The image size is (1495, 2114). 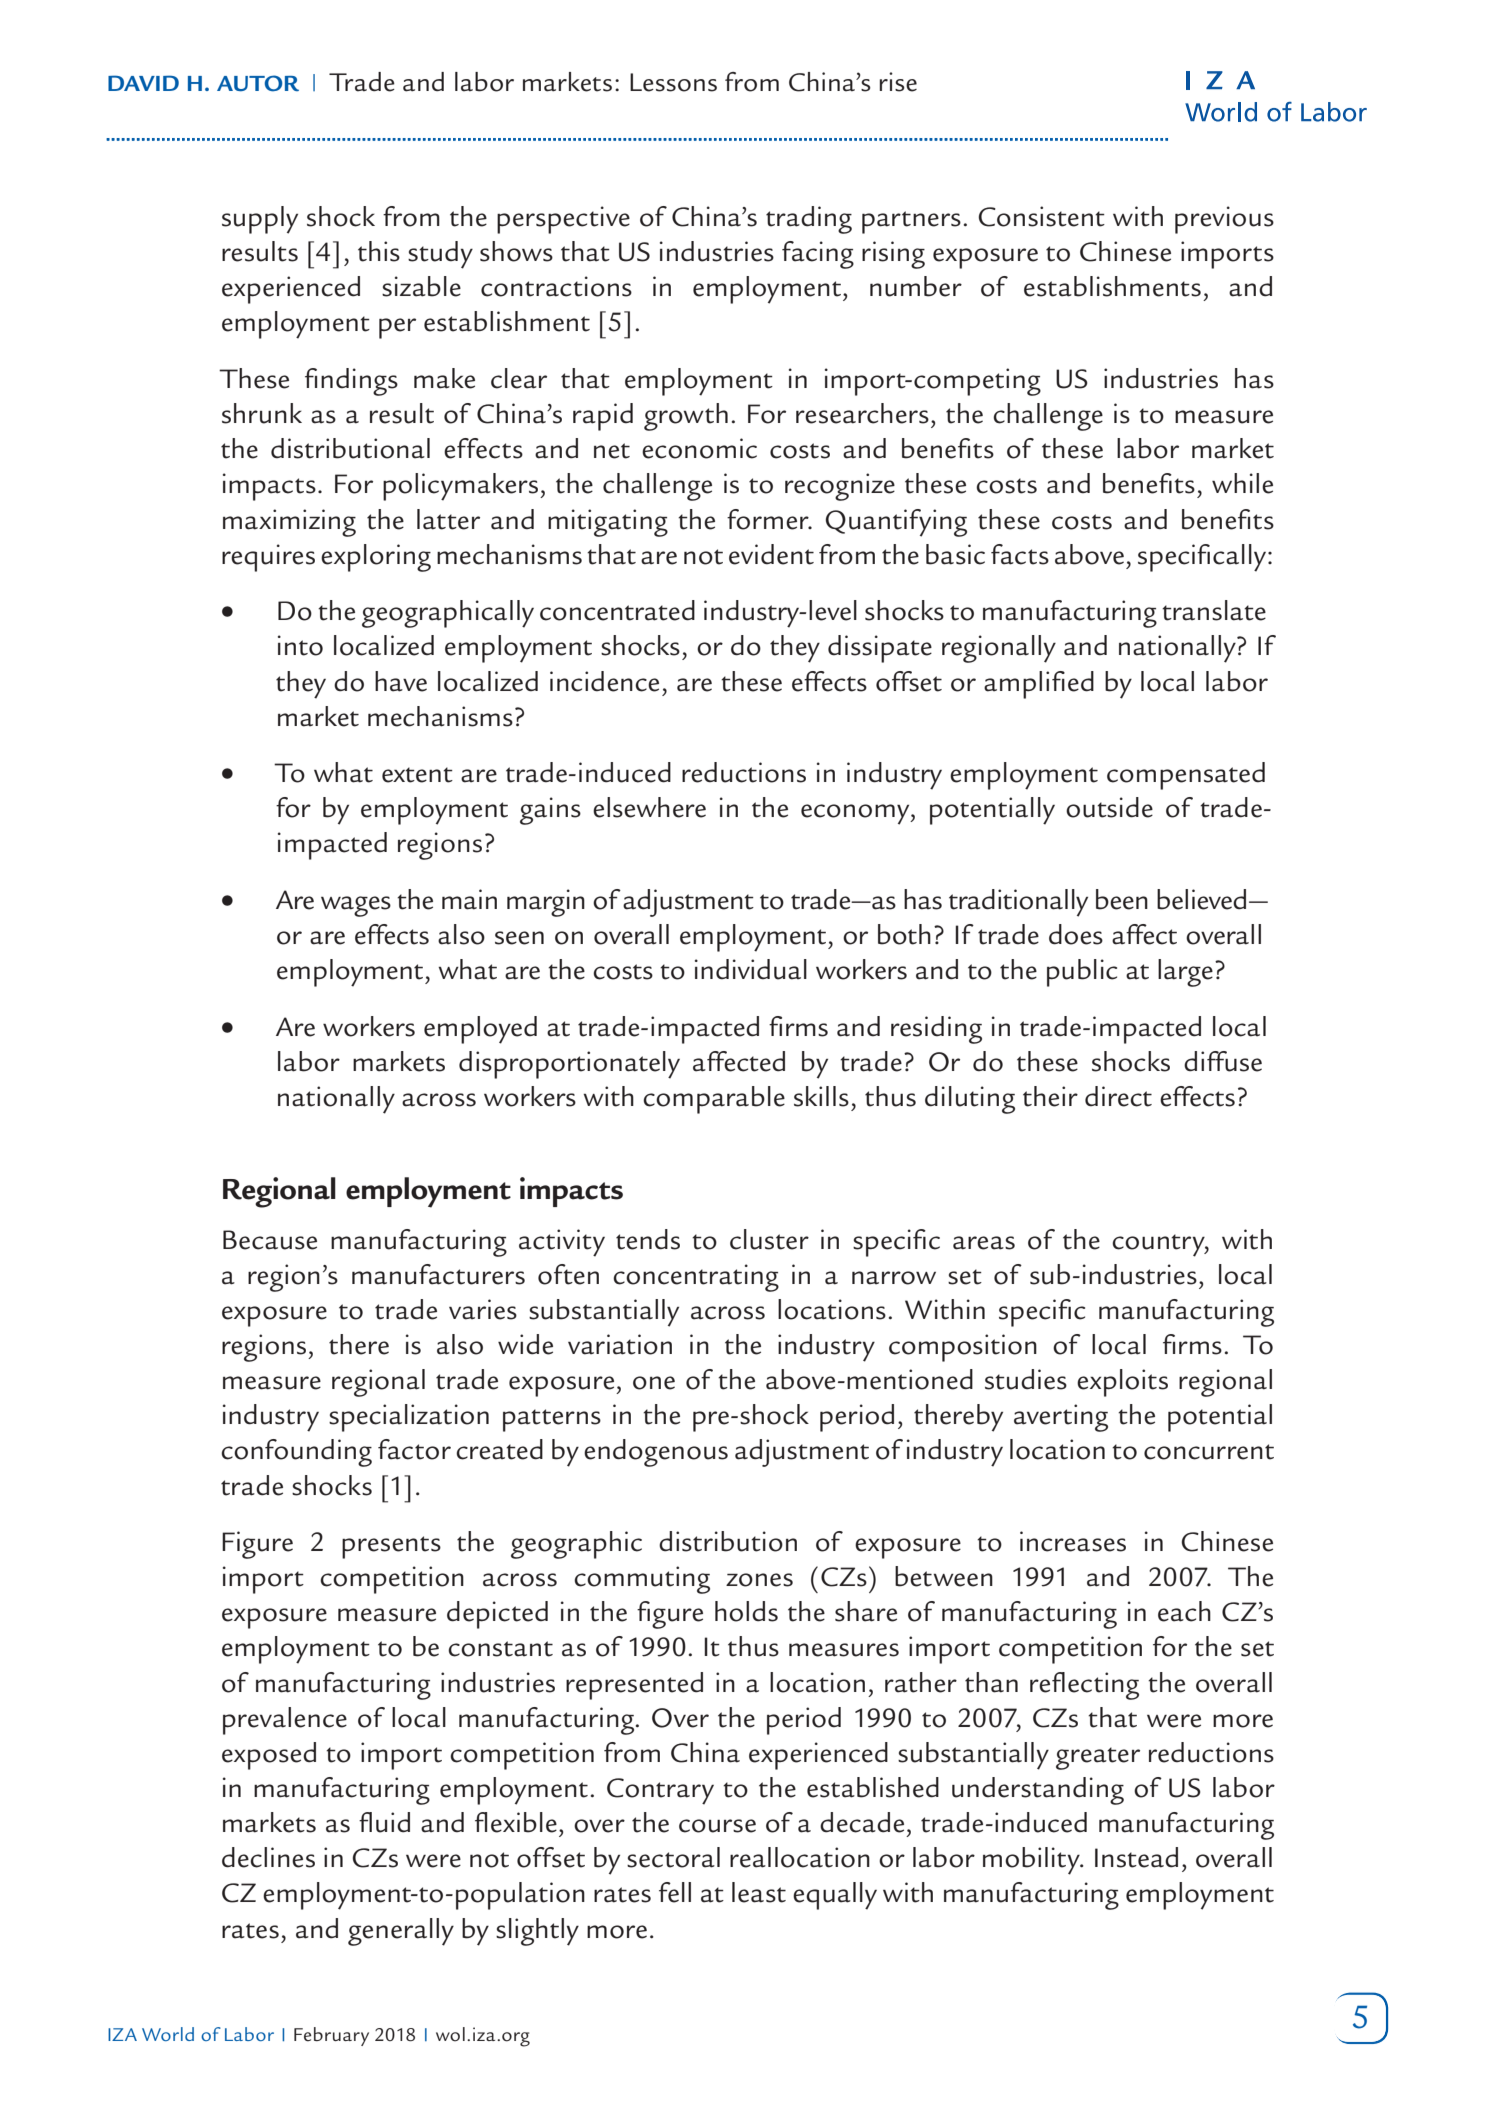 What do you see at coordinates (258, 83) in the document?
I see `AUTOR` at bounding box center [258, 83].
